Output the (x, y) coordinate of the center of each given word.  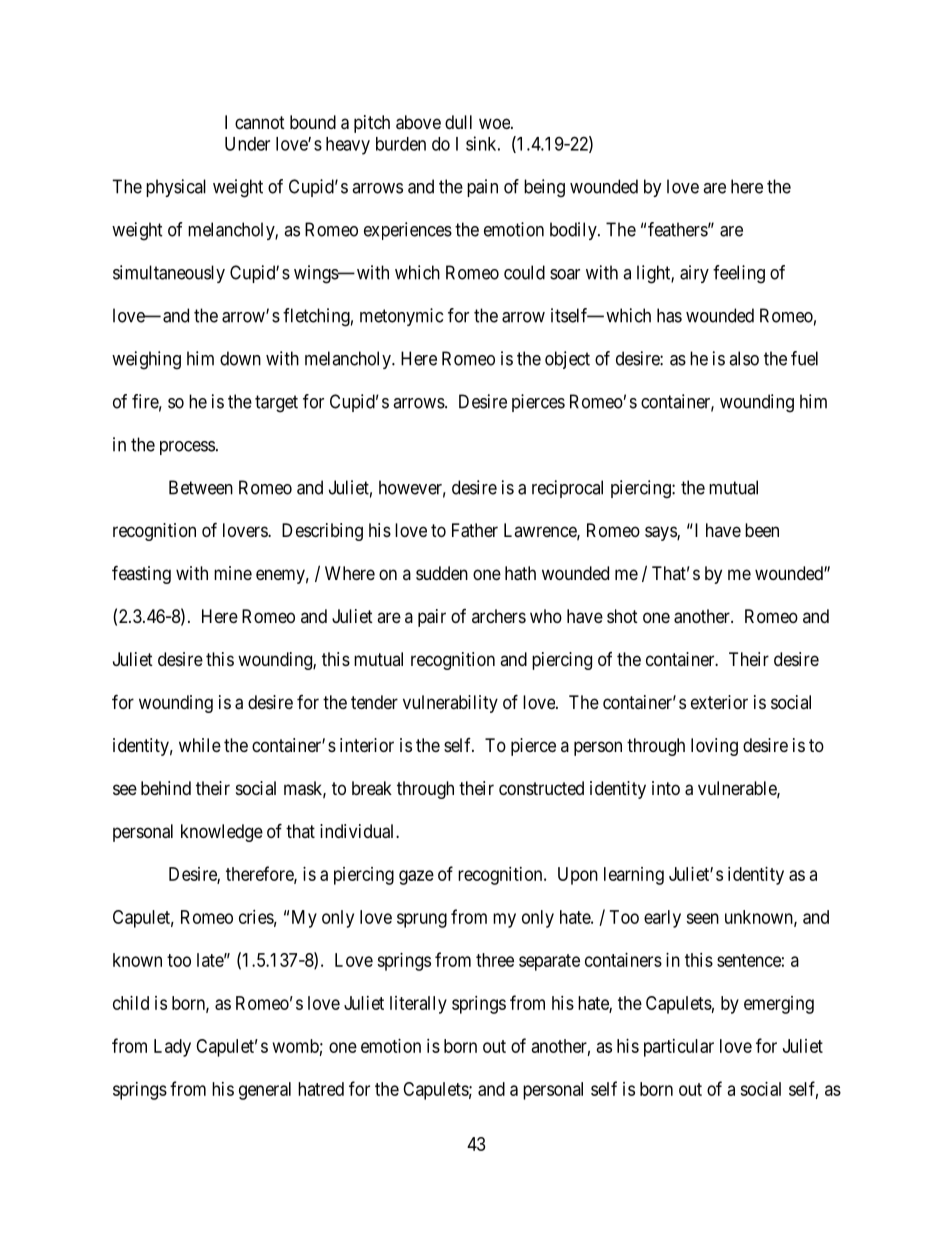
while (200, 745)
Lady (172, 1048)
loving (714, 747)
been (762, 530)
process (187, 448)
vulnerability (450, 704)
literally (418, 1005)
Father (475, 530)
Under (247, 144)
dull (458, 122)
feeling (739, 274)
